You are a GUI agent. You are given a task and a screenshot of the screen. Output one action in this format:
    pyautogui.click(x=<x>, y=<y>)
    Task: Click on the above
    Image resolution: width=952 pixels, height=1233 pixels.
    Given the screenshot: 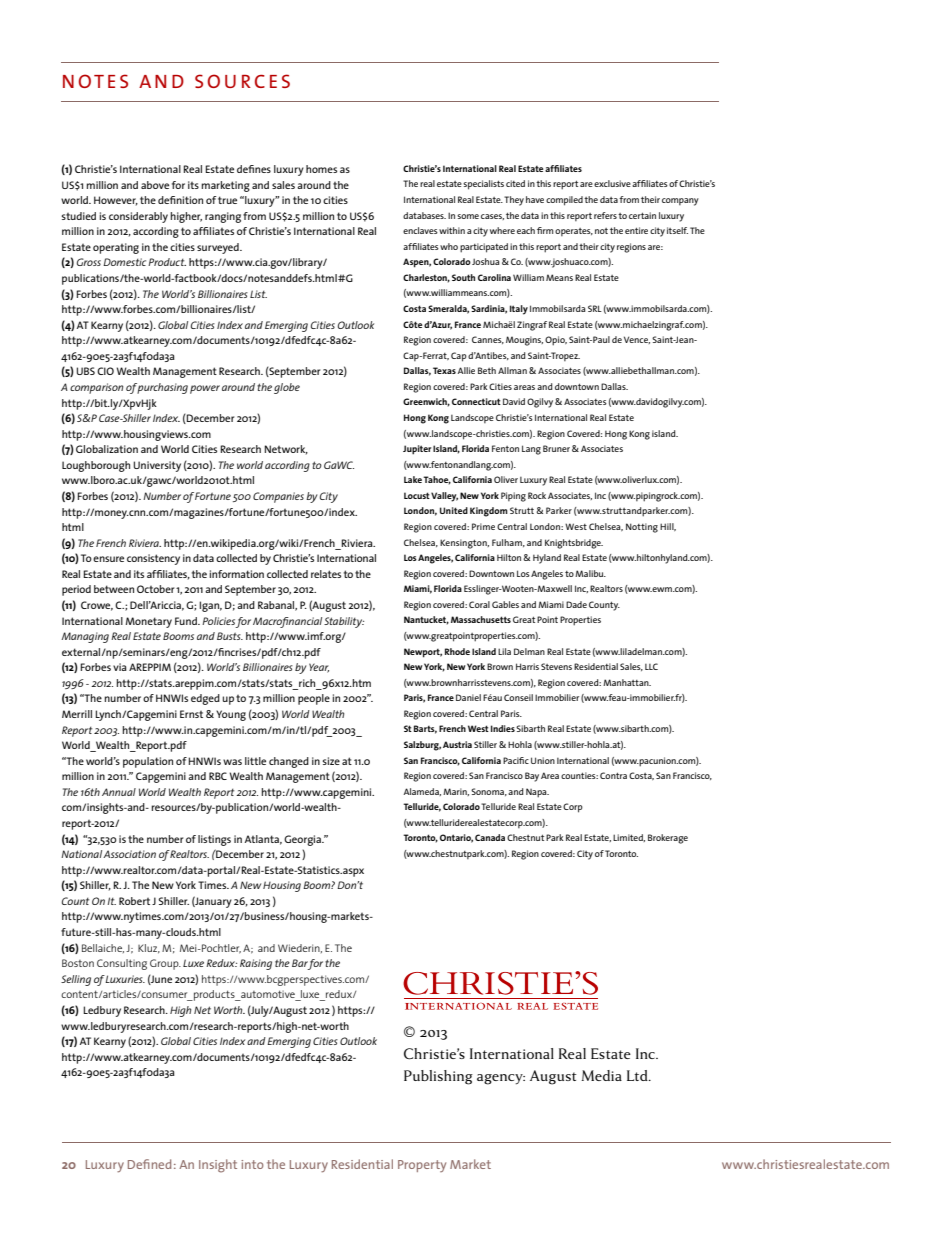 What is the action you would take?
    pyautogui.click(x=155, y=185)
